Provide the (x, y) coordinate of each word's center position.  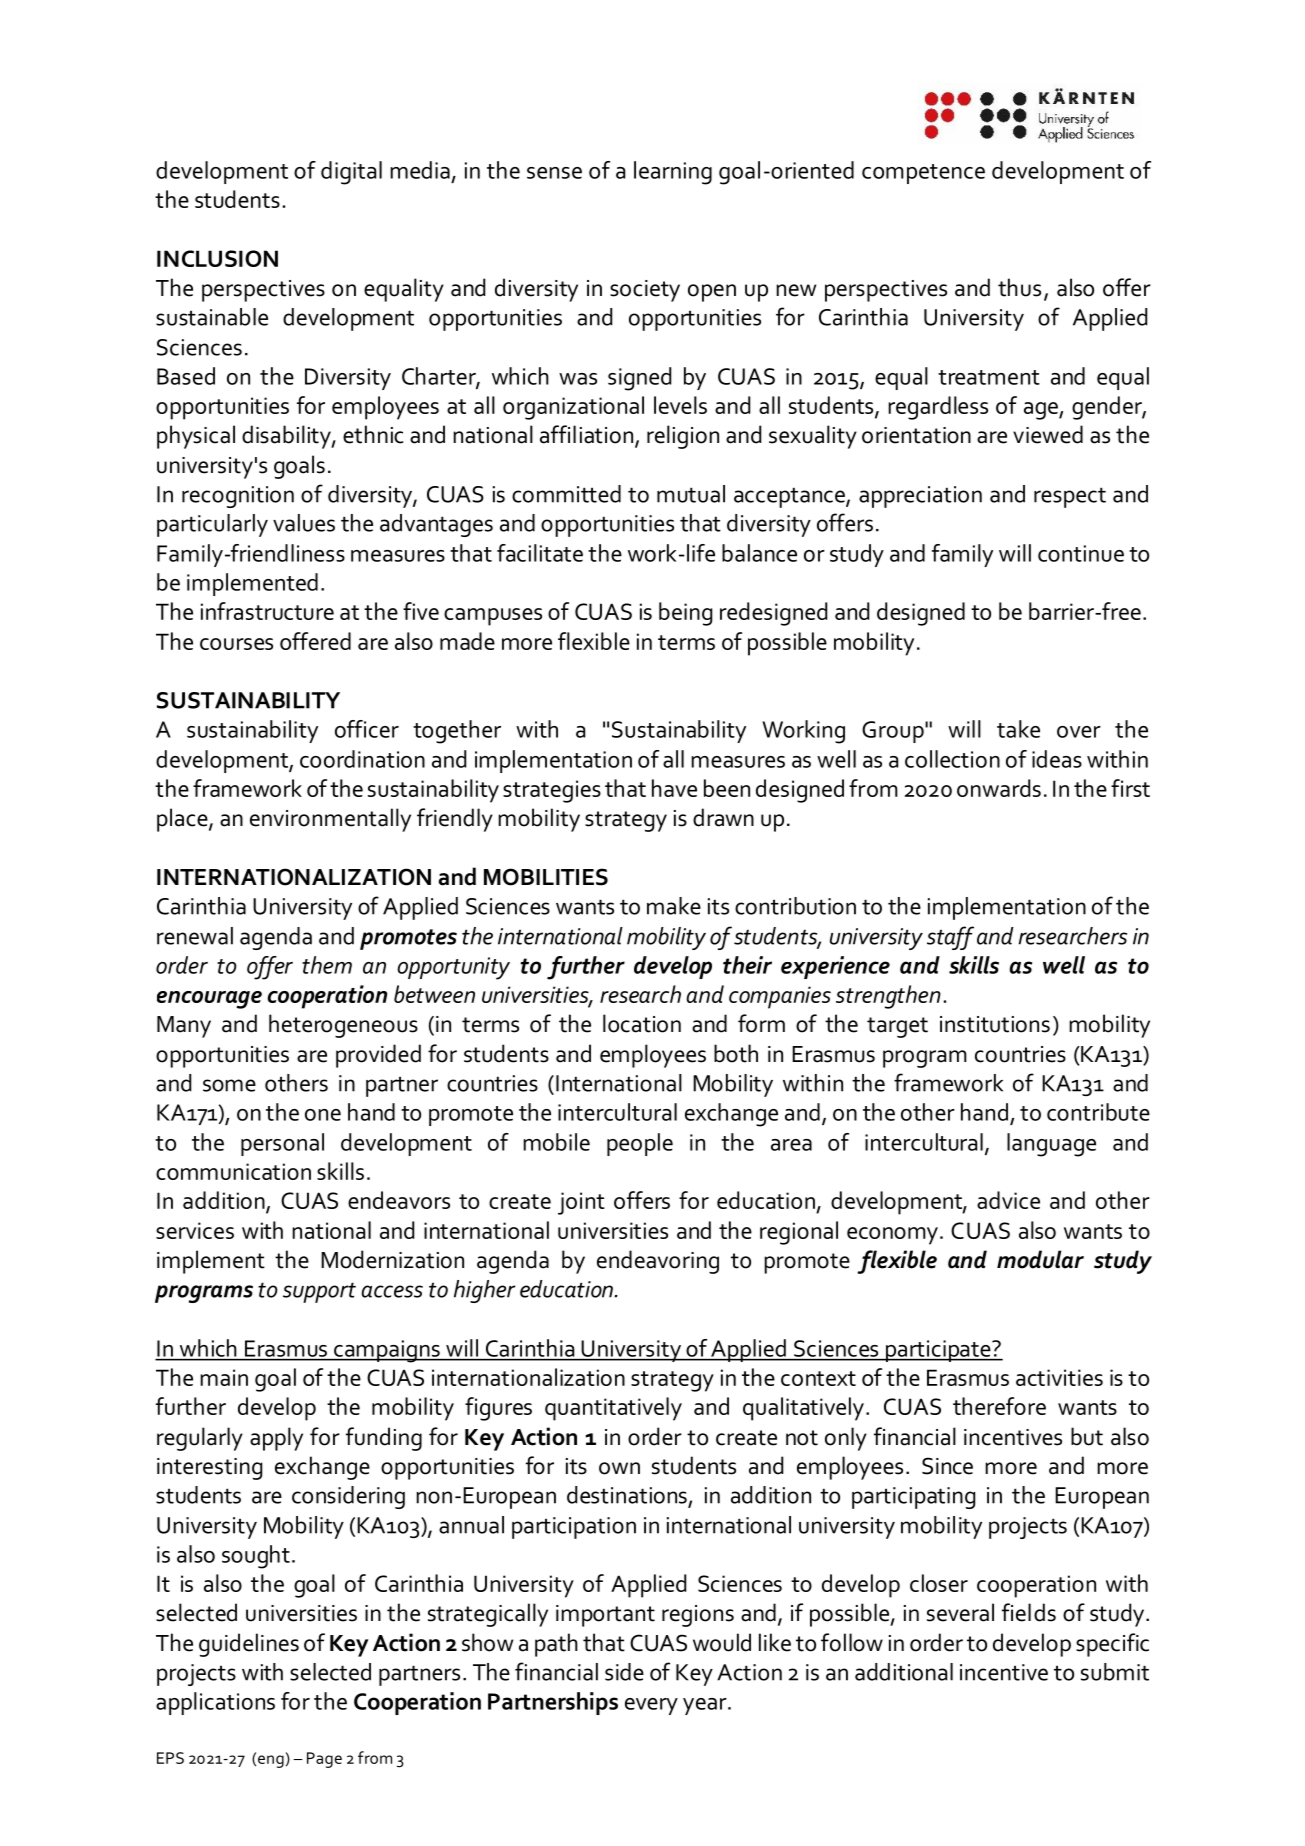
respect (1070, 497)
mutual (691, 494)
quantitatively (613, 1409)
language (1051, 1145)
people (640, 1144)
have (674, 788)
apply (276, 1439)
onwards (999, 788)
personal (282, 1144)
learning (673, 173)
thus (1019, 287)
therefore (999, 1406)
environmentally (330, 820)
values (304, 523)
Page (324, 1760)
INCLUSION (217, 258)
